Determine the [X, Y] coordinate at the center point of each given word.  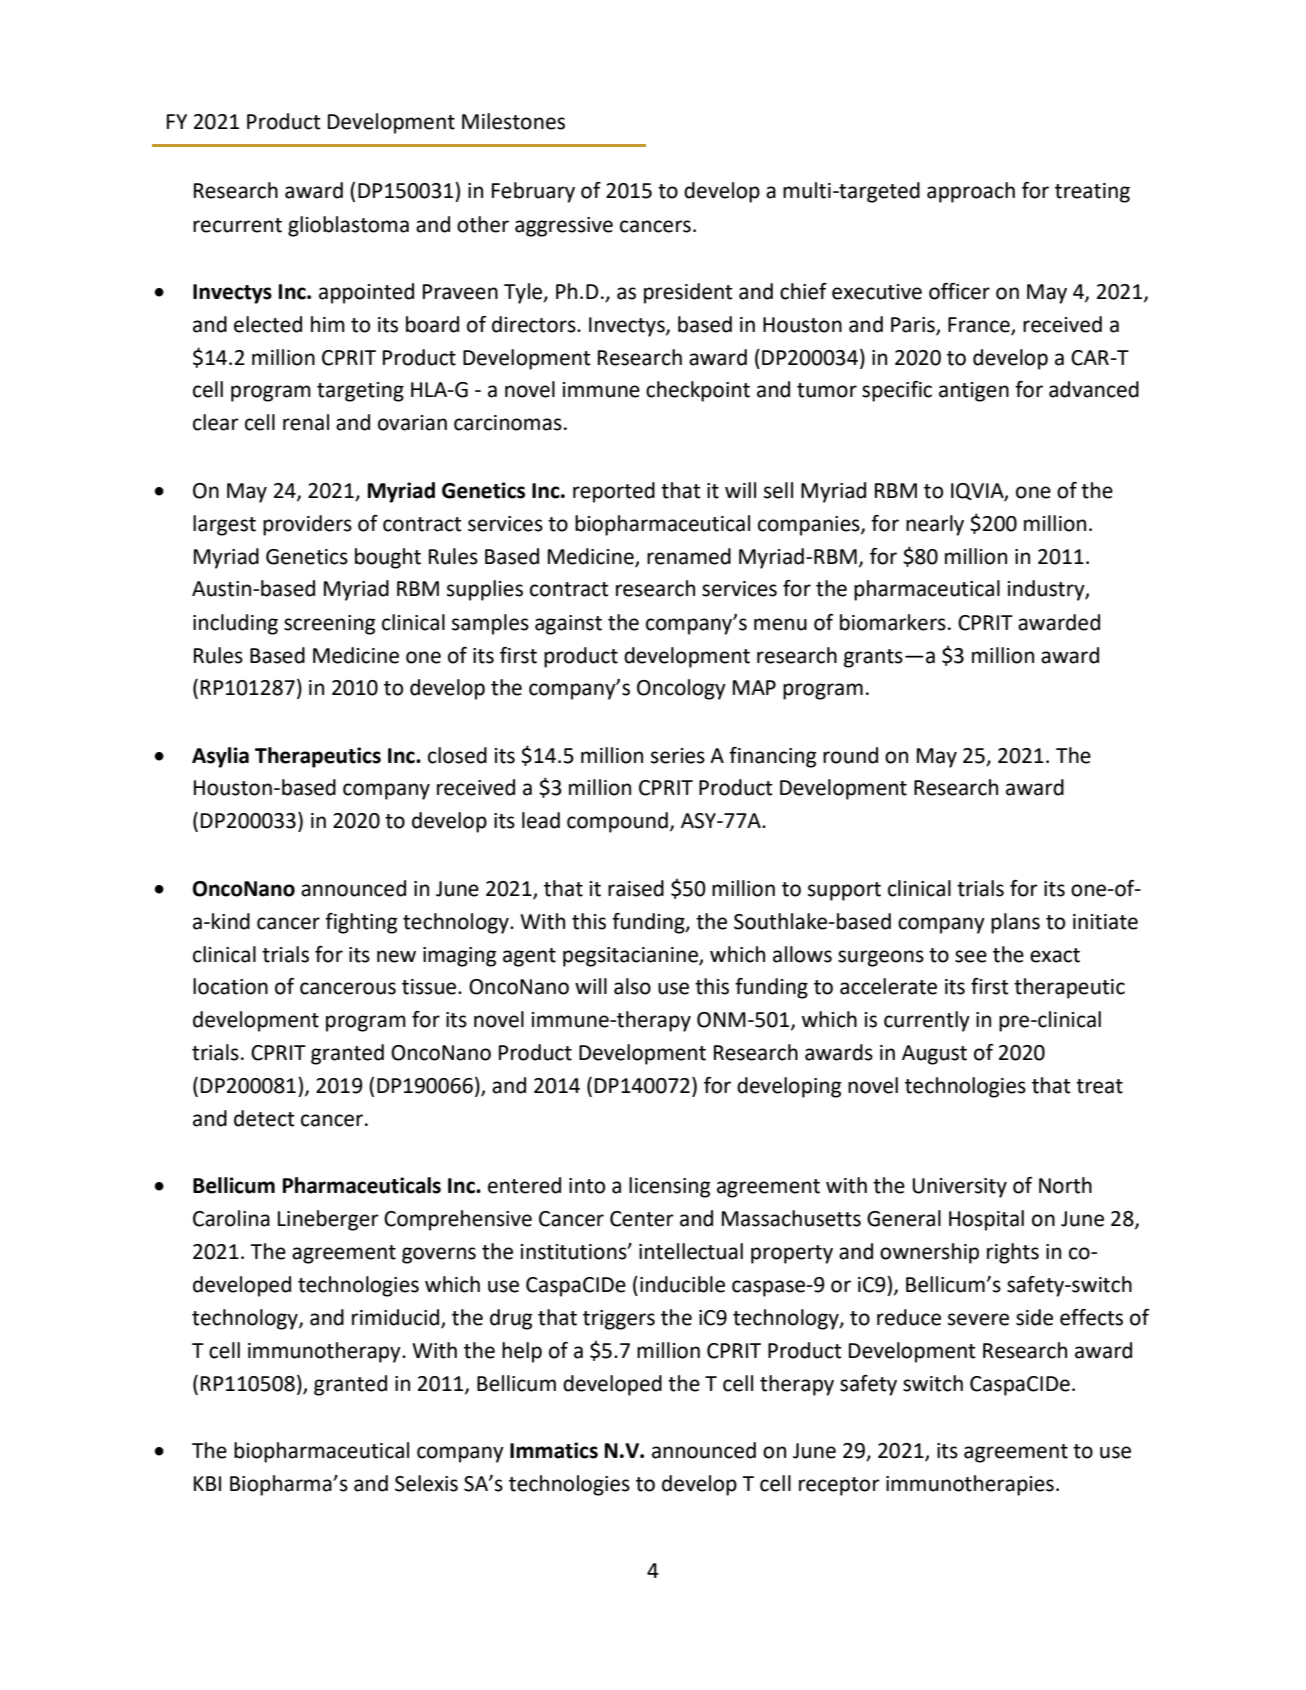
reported [614, 492]
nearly [935, 525]
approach [971, 192]
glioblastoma [348, 226]
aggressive [564, 227]
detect [264, 1118]
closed [457, 755]
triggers [619, 1320]
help [522, 1352]
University [960, 1188]
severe [978, 1319]
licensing [669, 1187]
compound [617, 822]
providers [307, 525]
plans [1015, 923]
